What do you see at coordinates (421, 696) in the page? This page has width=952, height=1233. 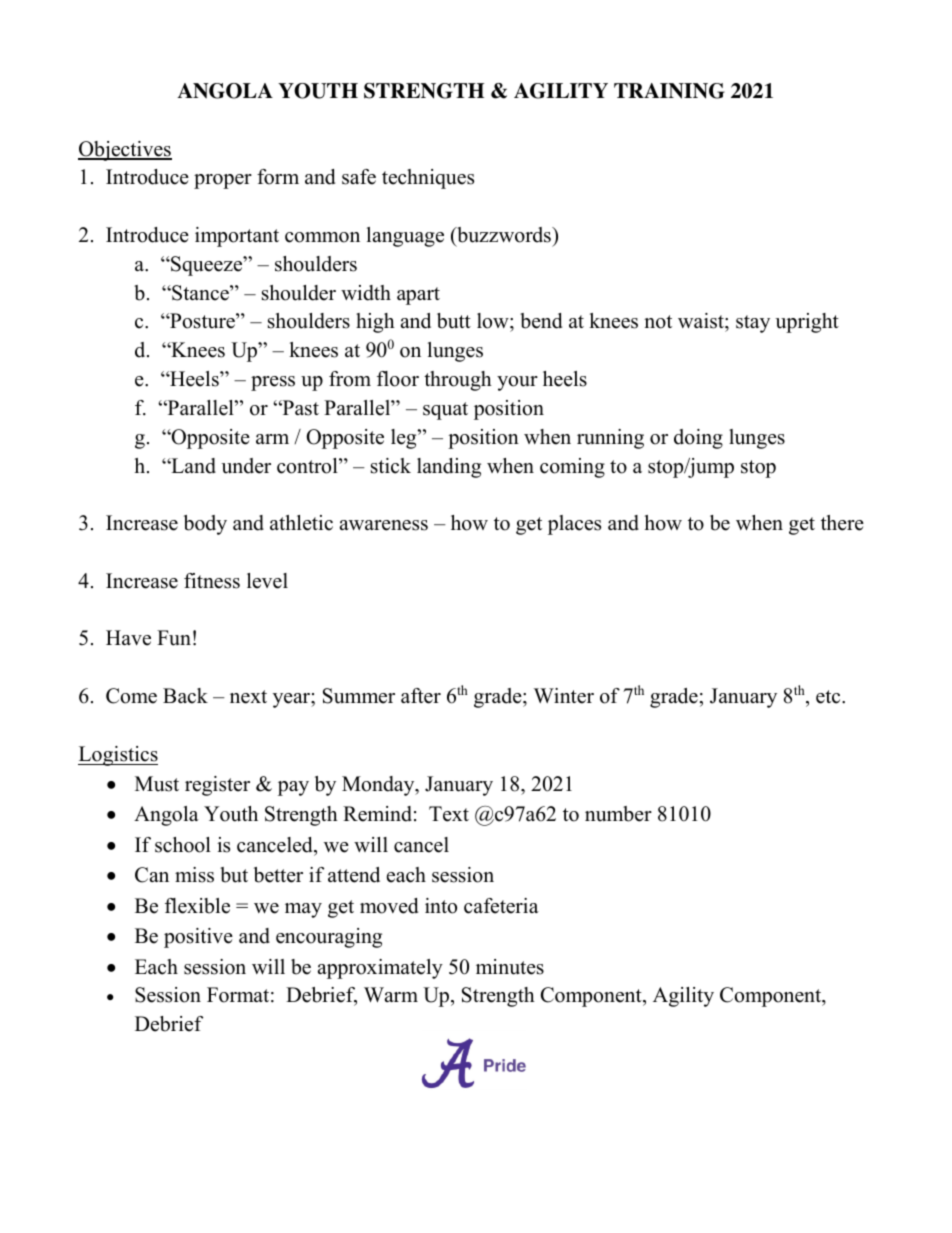 I see `after` at bounding box center [421, 696].
